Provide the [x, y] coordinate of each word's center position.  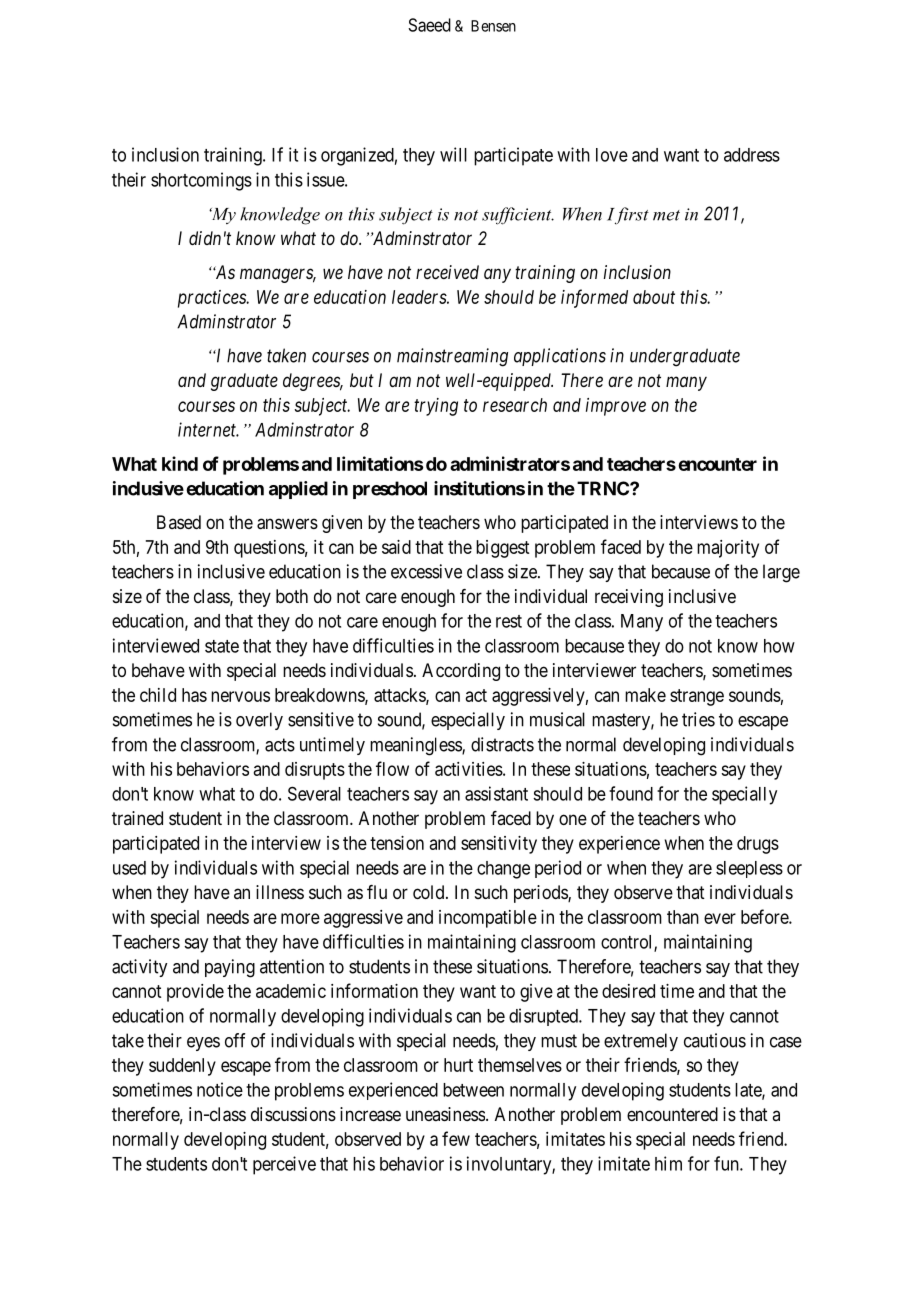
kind [180, 463]
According [461, 672]
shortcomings [201, 181]
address [752, 155]
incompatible [488, 919]
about [654, 297]
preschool [390, 490]
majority [728, 549]
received [447, 272]
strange [697, 697]
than [683, 917]
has [194, 695]
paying [230, 968]
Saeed [429, 25]
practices [213, 299]
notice [220, 1089]
